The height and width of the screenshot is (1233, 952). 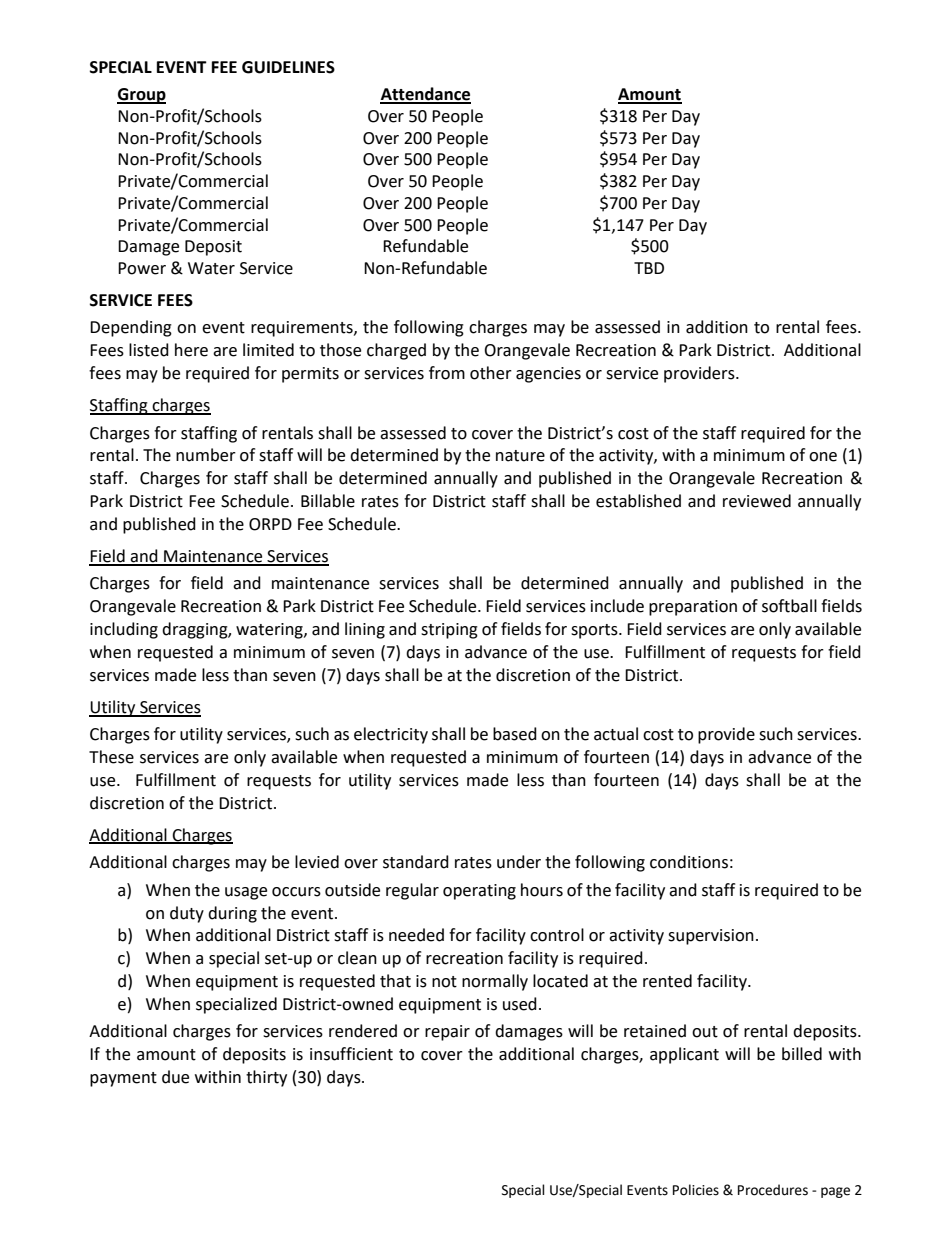 What do you see at coordinates (175, 1077) in the screenshot?
I see `due` at bounding box center [175, 1077].
